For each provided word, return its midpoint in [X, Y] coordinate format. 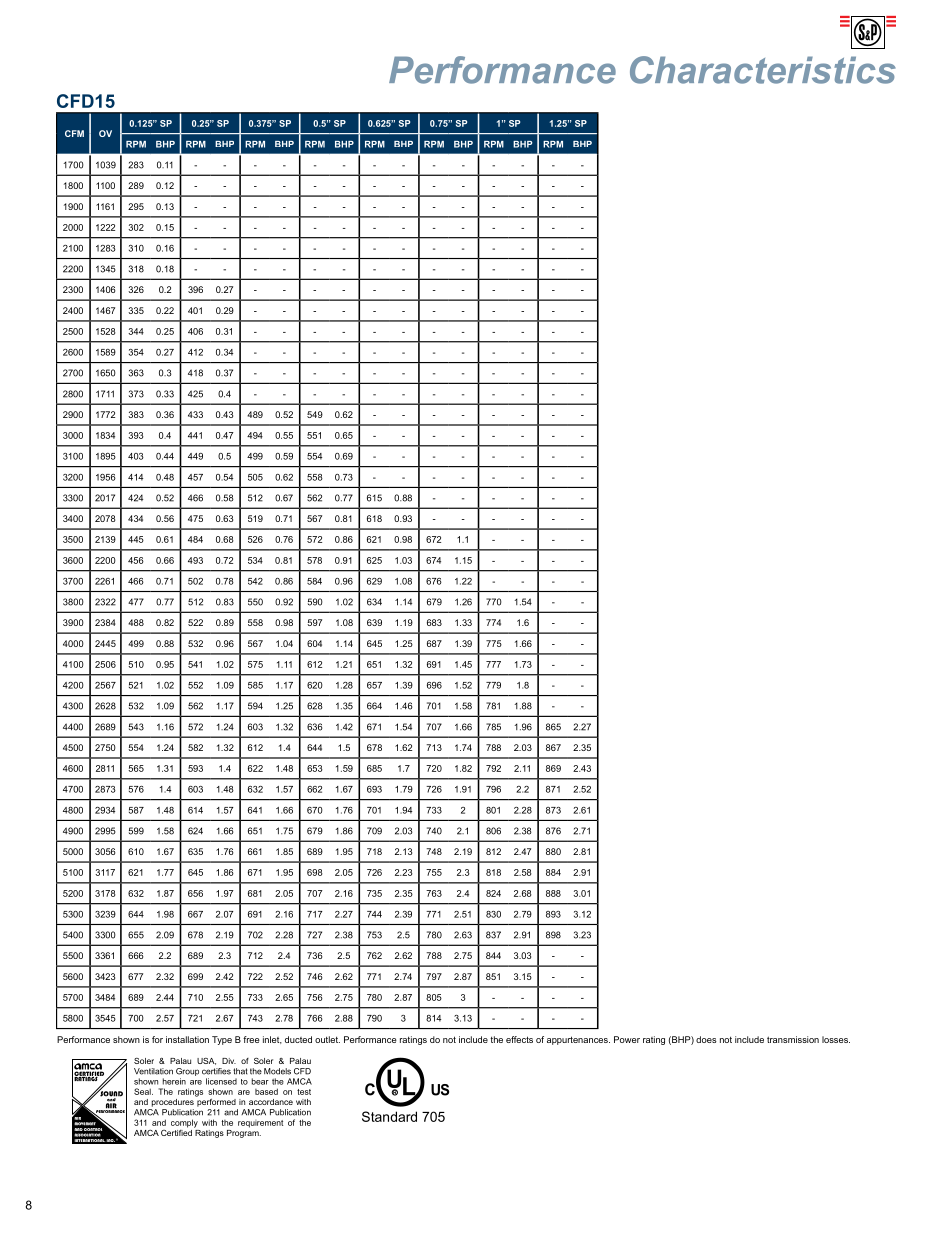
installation [187, 1039]
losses [836, 1039]
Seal [143, 1091]
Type [222, 1040]
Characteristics [763, 70]
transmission [793, 1039]
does [706, 1039]
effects [519, 1039]
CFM [74, 133]
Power [627, 1039]
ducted [298, 1039]
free [251, 1039]
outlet [327, 1039]
